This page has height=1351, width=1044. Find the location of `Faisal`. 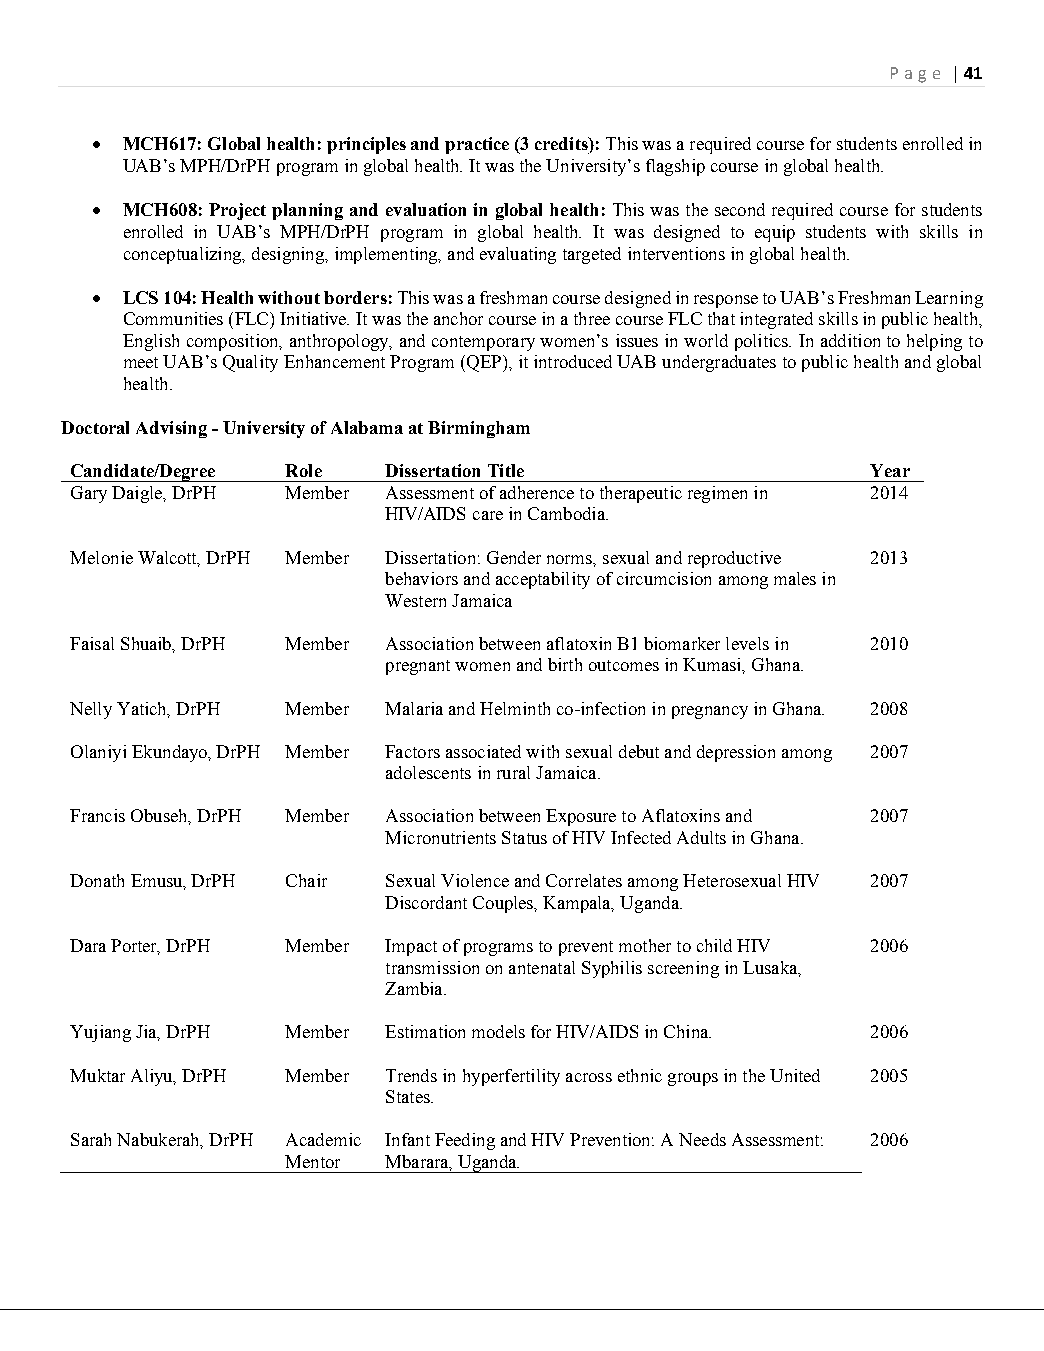

Faisal is located at coordinates (92, 643).
